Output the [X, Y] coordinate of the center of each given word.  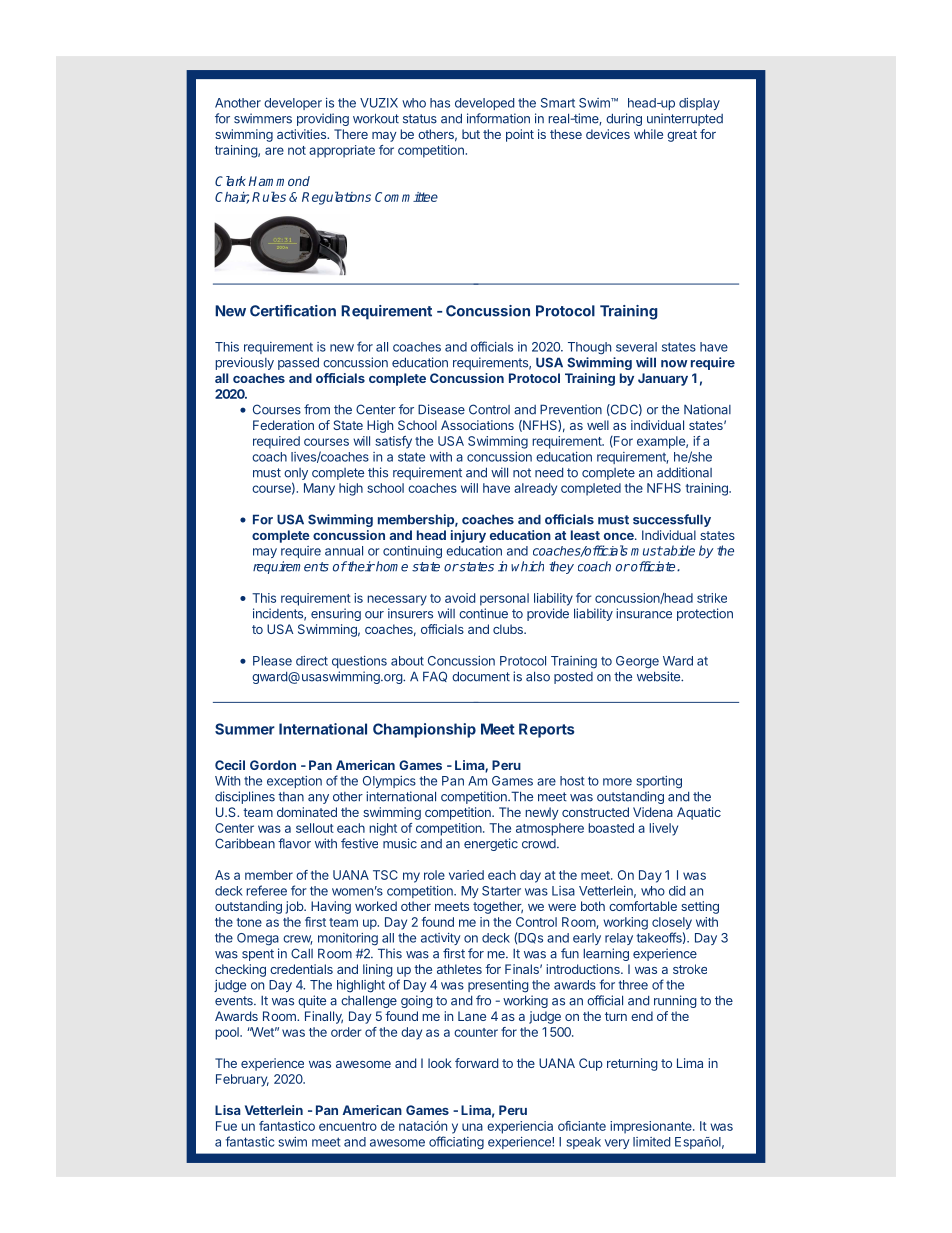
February [242, 1080]
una [472, 1127]
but [471, 134]
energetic [491, 844]
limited [651, 1142]
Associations [477, 425]
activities [302, 134]
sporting [659, 782]
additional [684, 472]
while [648, 134]
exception [294, 782]
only [296, 474]
